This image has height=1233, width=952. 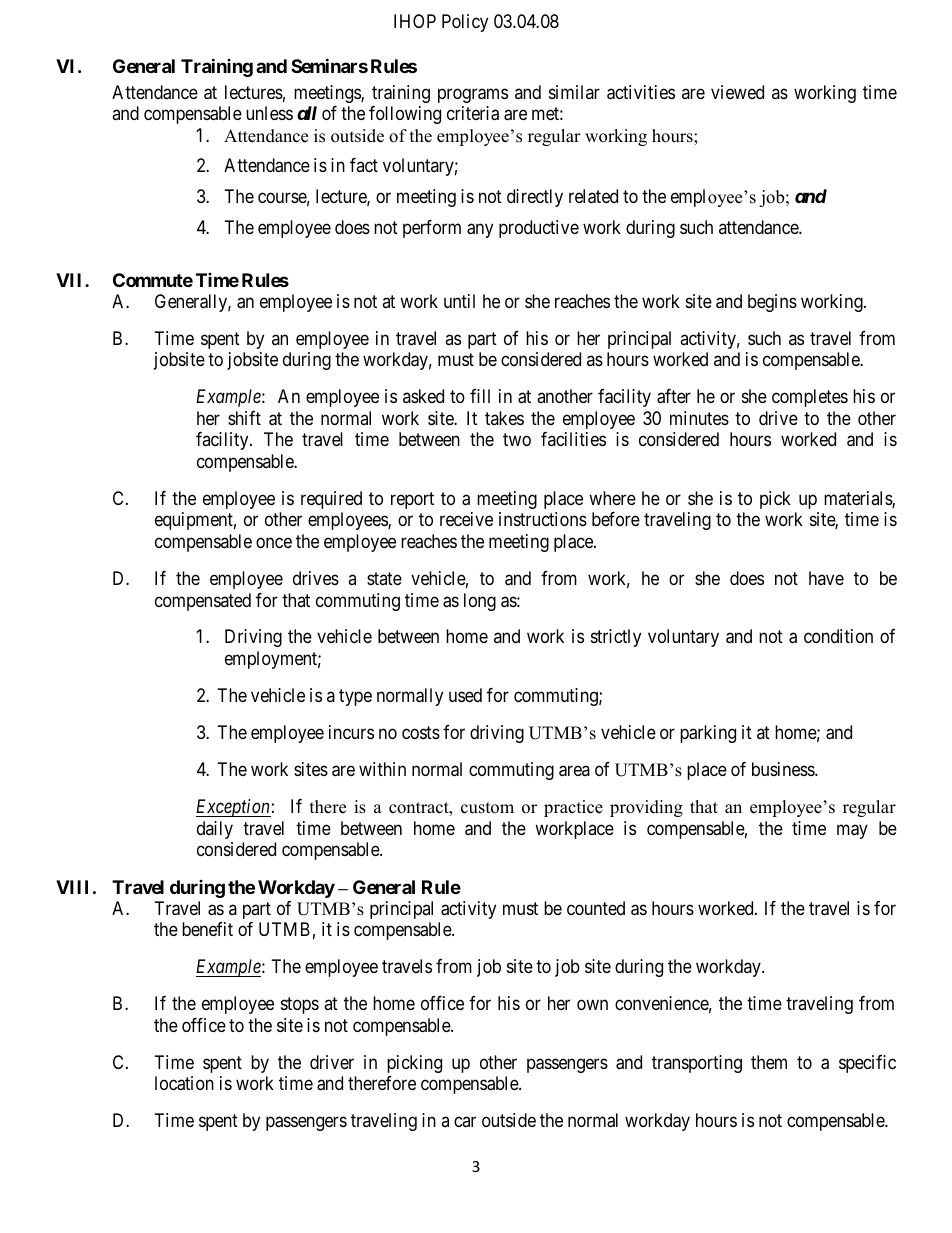 I want to click on have, so click(x=826, y=578).
